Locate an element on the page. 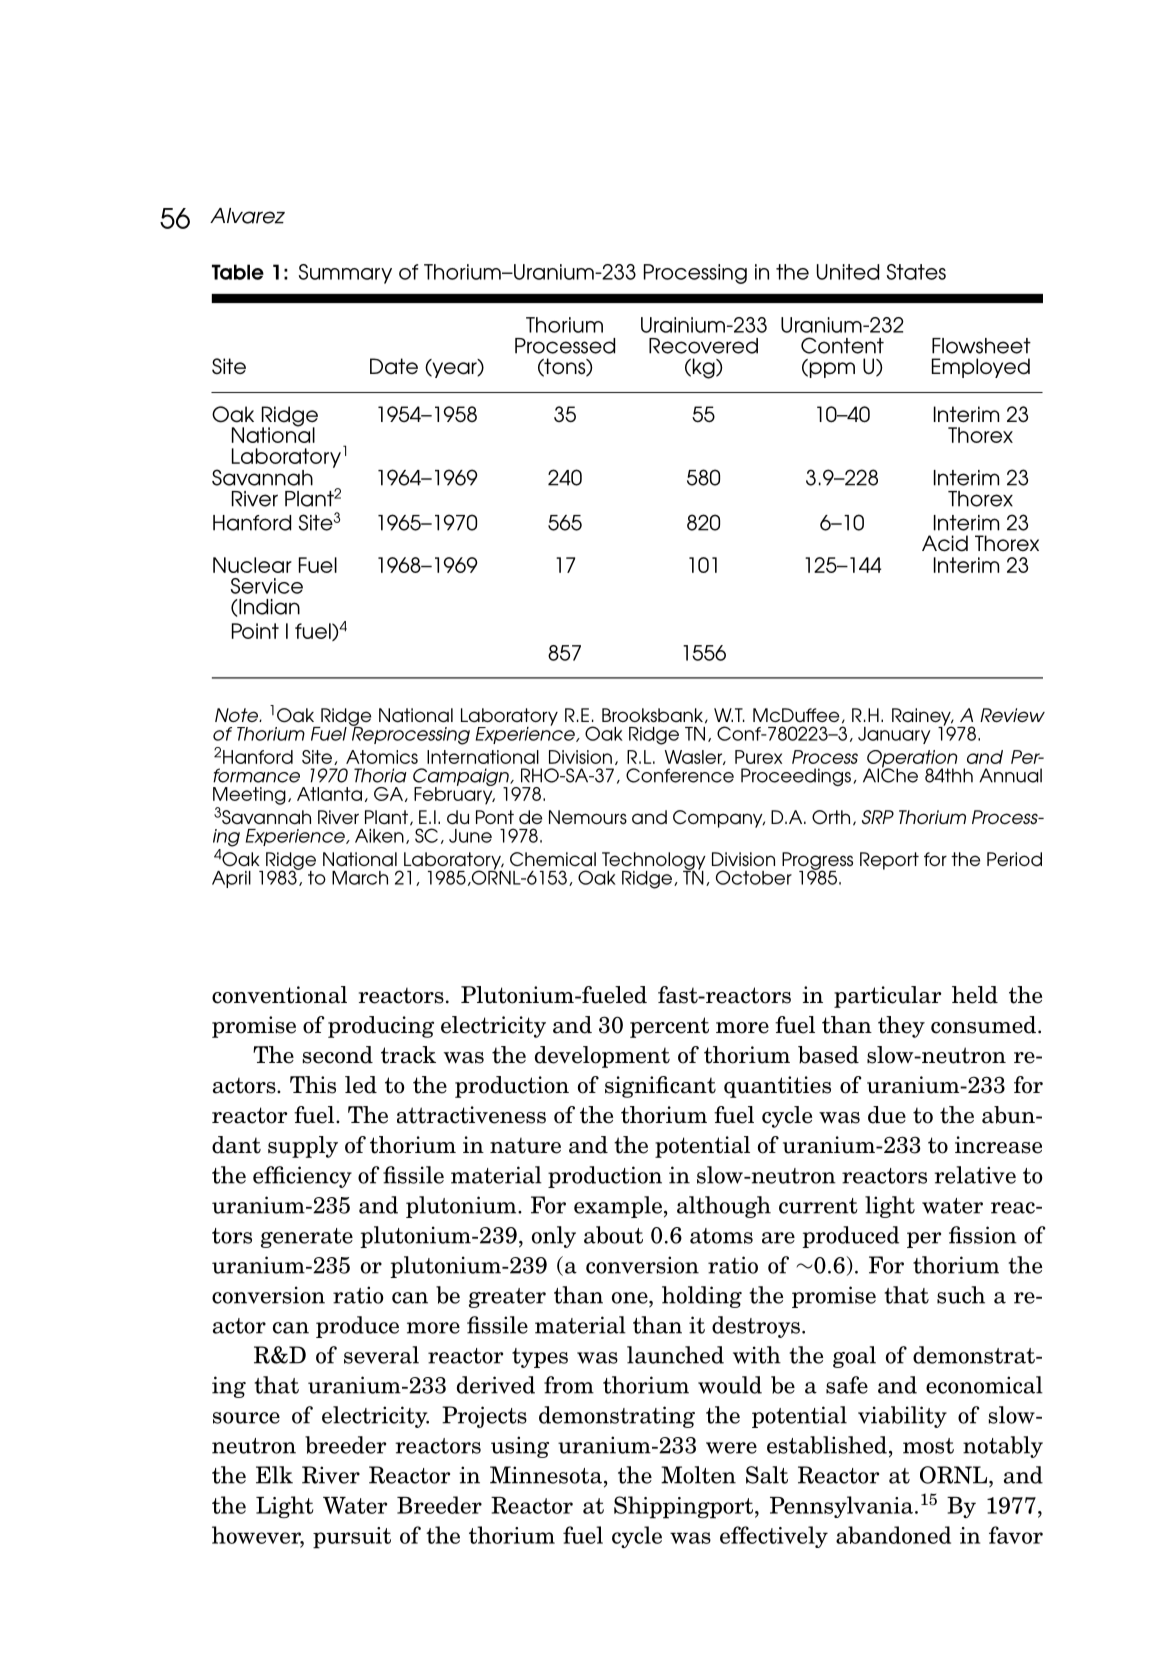 The height and width of the page is (1669, 1168). States is located at coordinates (916, 272).
